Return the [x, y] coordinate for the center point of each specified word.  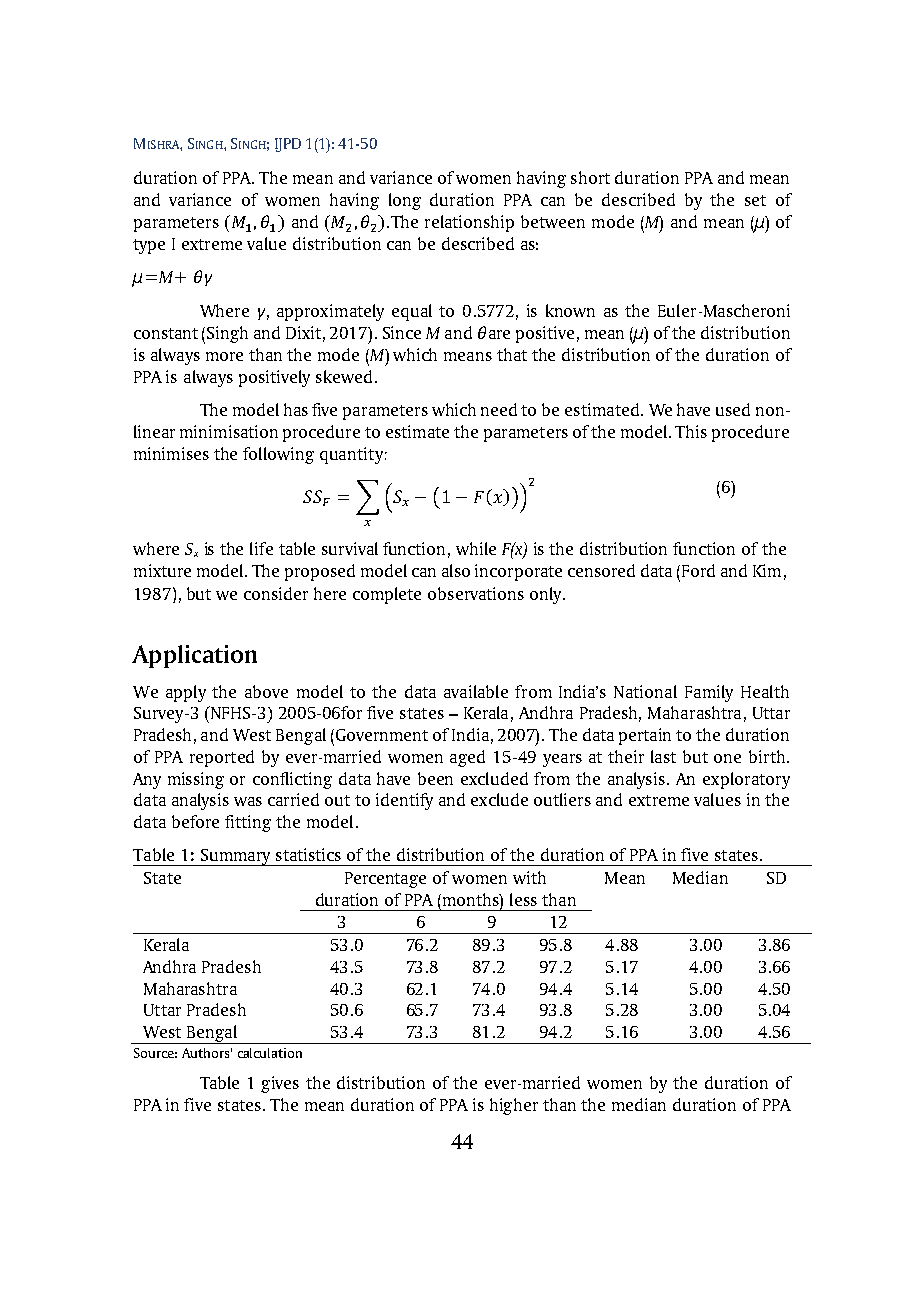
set [755, 200]
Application [194, 656]
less [523, 899]
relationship [469, 223]
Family [709, 693]
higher [514, 1106]
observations [476, 593]
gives [280, 1084]
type [149, 246]
